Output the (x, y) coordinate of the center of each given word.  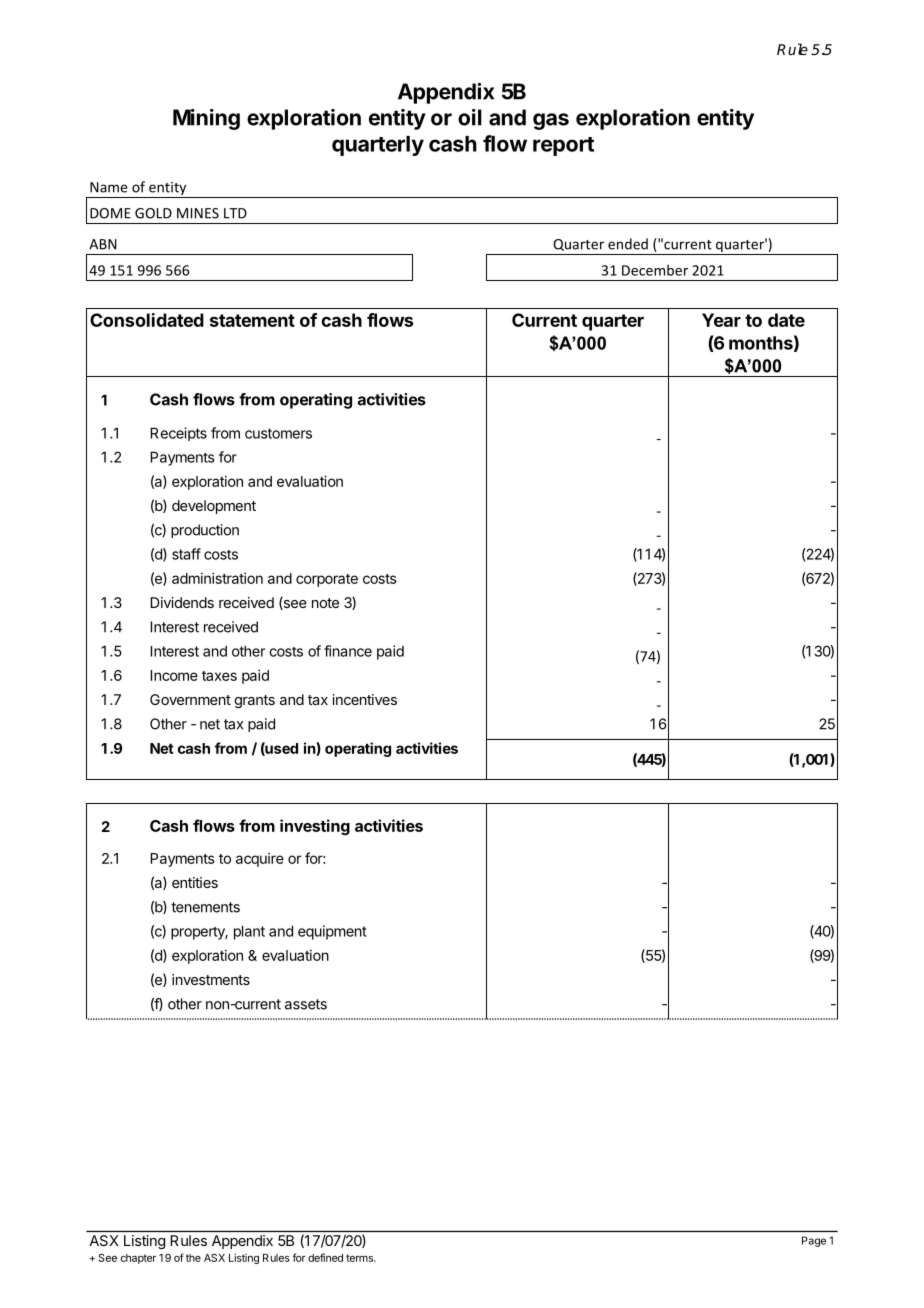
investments (211, 979)
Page (814, 1241)
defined (325, 1257)
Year (721, 320)
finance (348, 651)
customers (278, 433)
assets (306, 1004)
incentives (364, 699)
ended (628, 244)
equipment (332, 932)
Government (190, 699)
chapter (138, 1259)
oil (470, 117)
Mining (206, 119)
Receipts (178, 434)
